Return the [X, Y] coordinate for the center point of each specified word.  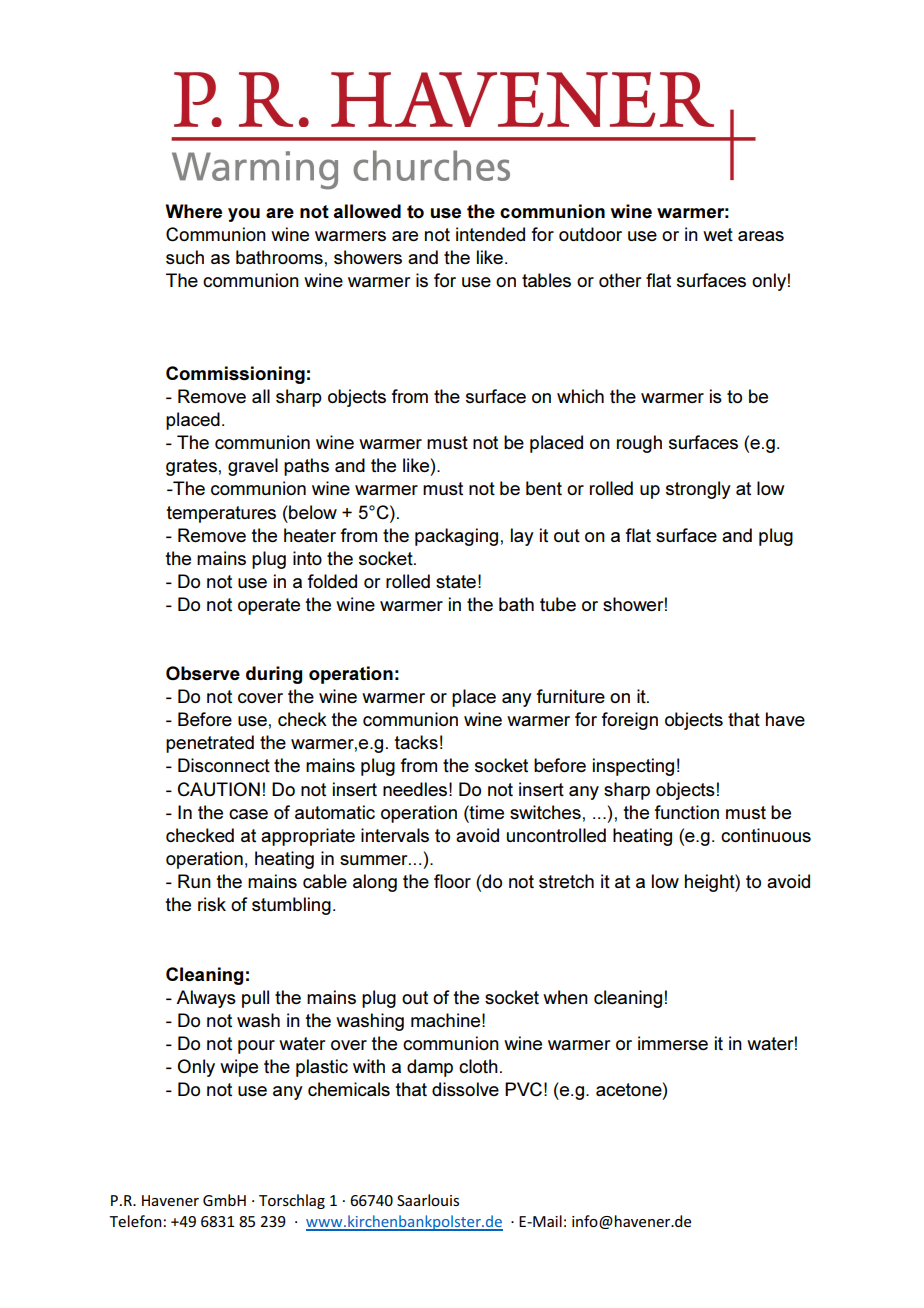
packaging [456, 537]
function [686, 812]
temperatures [221, 514]
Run [194, 881]
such [185, 257]
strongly [698, 490]
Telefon [135, 1221]
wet [718, 234]
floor [452, 881]
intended [490, 234]
